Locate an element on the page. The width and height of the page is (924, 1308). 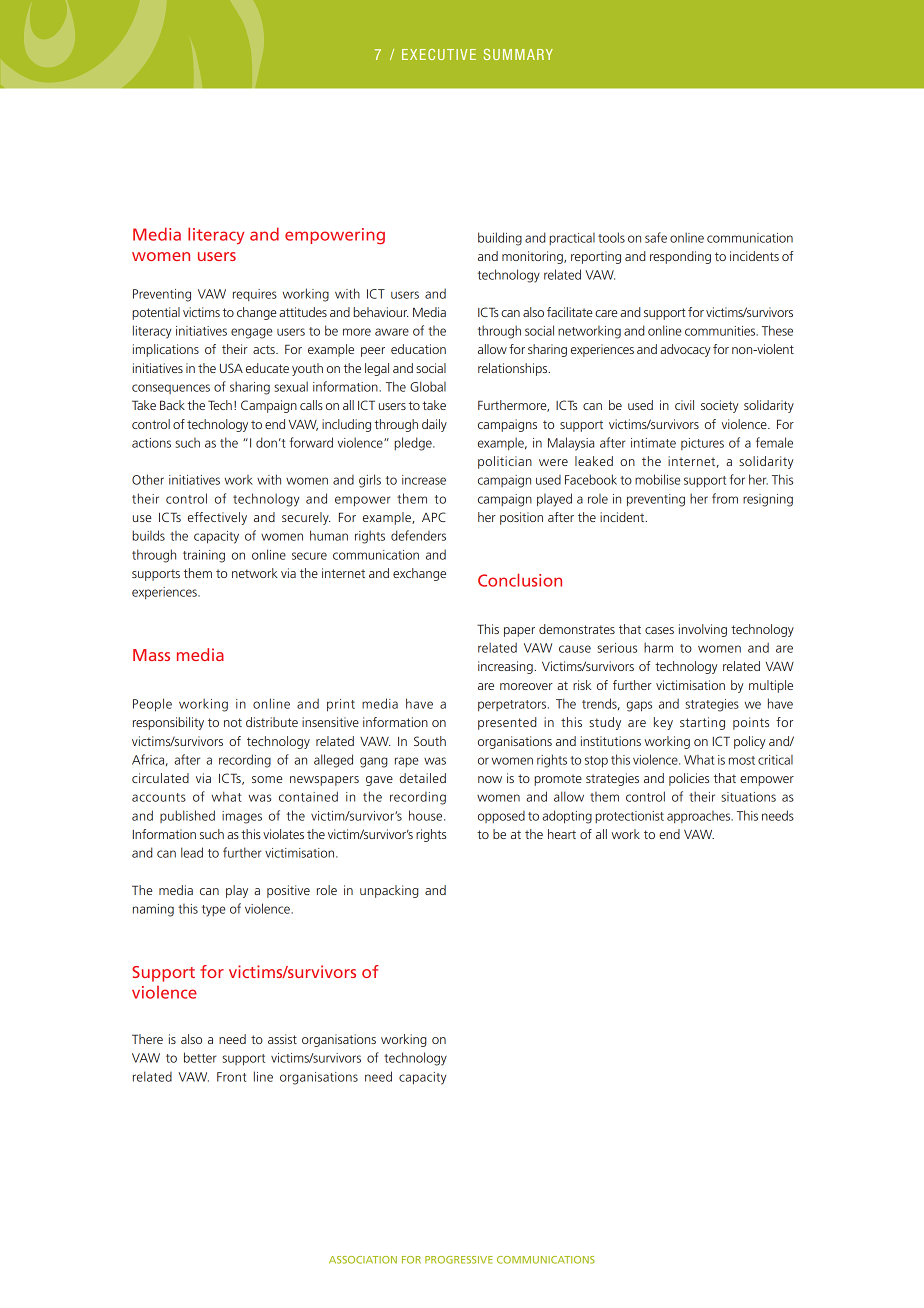
PROGRESSIVE is located at coordinates (459, 1260).
